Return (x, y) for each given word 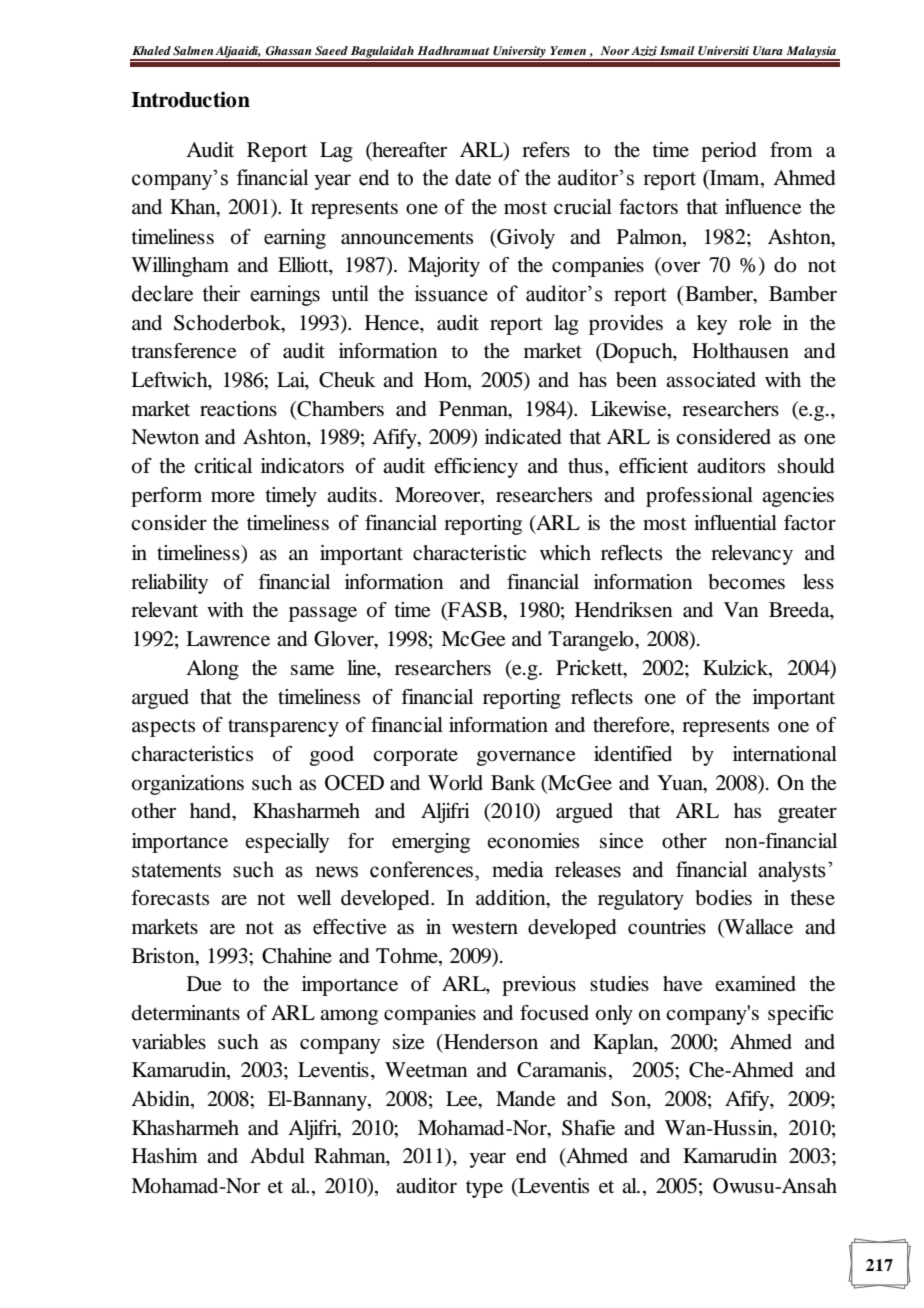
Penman (474, 410)
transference (183, 351)
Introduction (190, 99)
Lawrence (228, 639)
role (755, 323)
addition (512, 898)
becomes (747, 582)
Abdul (277, 1156)
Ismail (677, 50)
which (565, 552)
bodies (724, 898)
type (484, 1189)
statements (176, 870)
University (519, 53)
